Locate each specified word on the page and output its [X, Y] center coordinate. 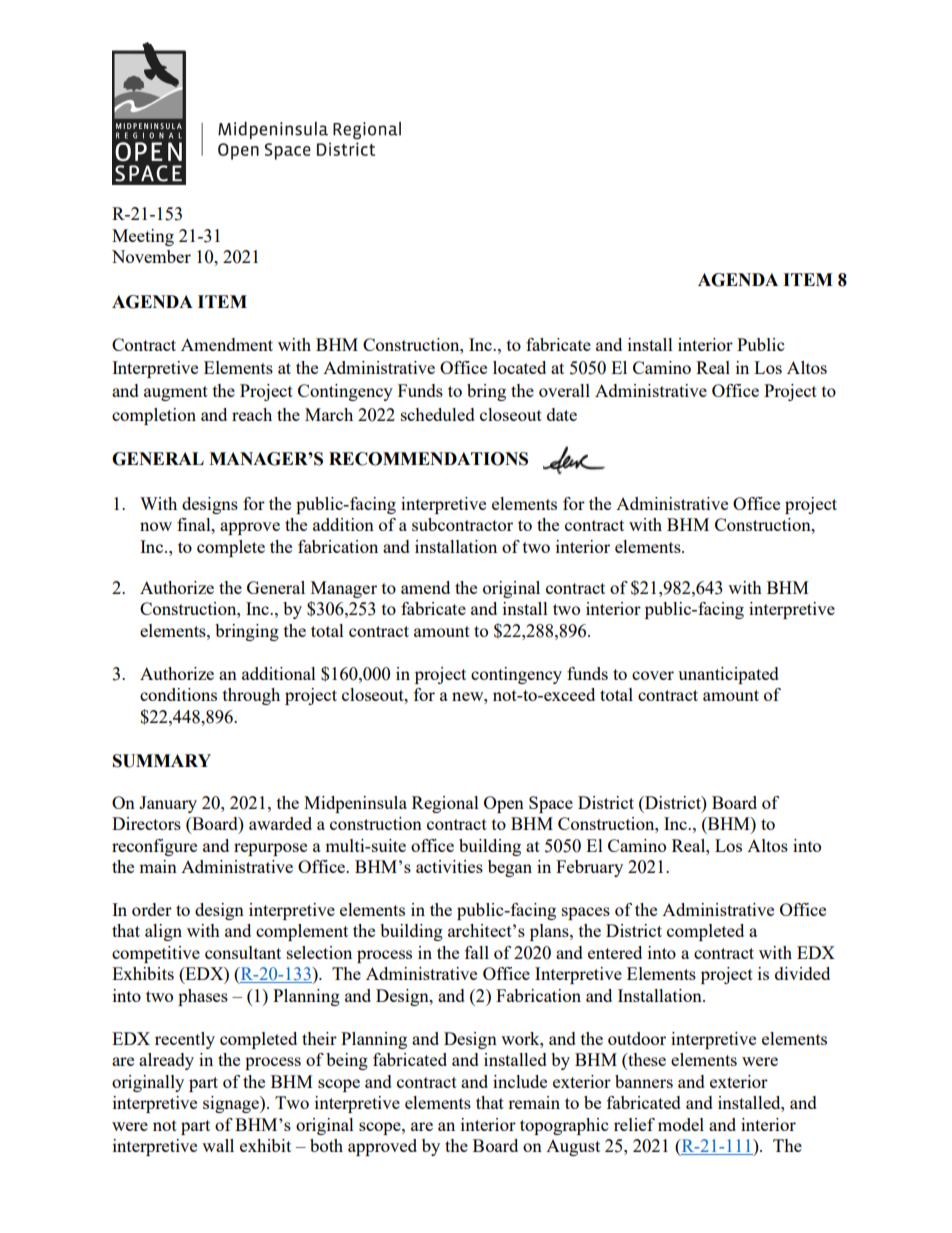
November [151, 256]
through [251, 696]
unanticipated [728, 675]
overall [564, 390]
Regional [445, 804]
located [519, 367]
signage [232, 1104]
